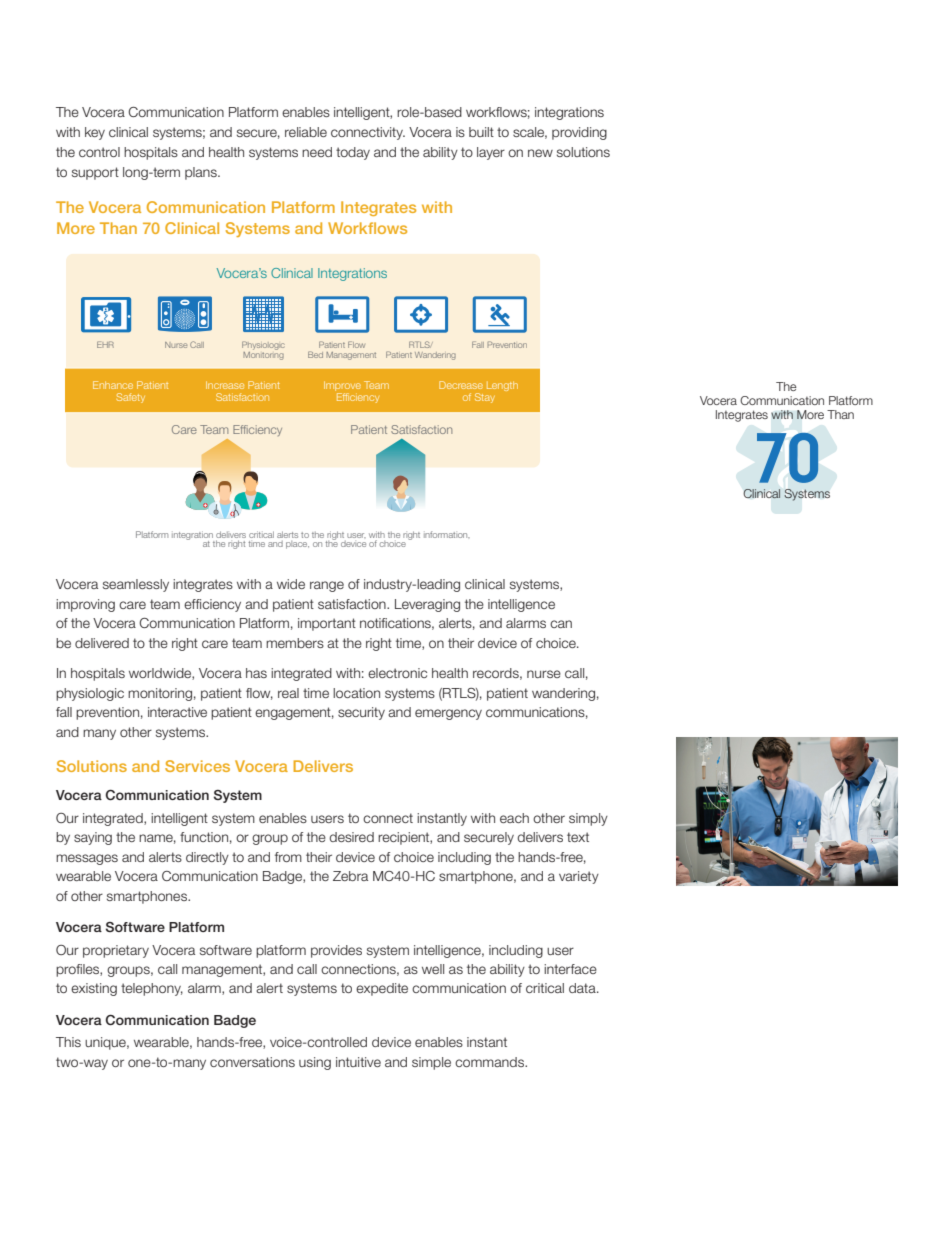 The height and width of the screenshot is (1233, 952). Describe the element at coordinates (152, 989) in the screenshot. I see `telephony` at that location.
